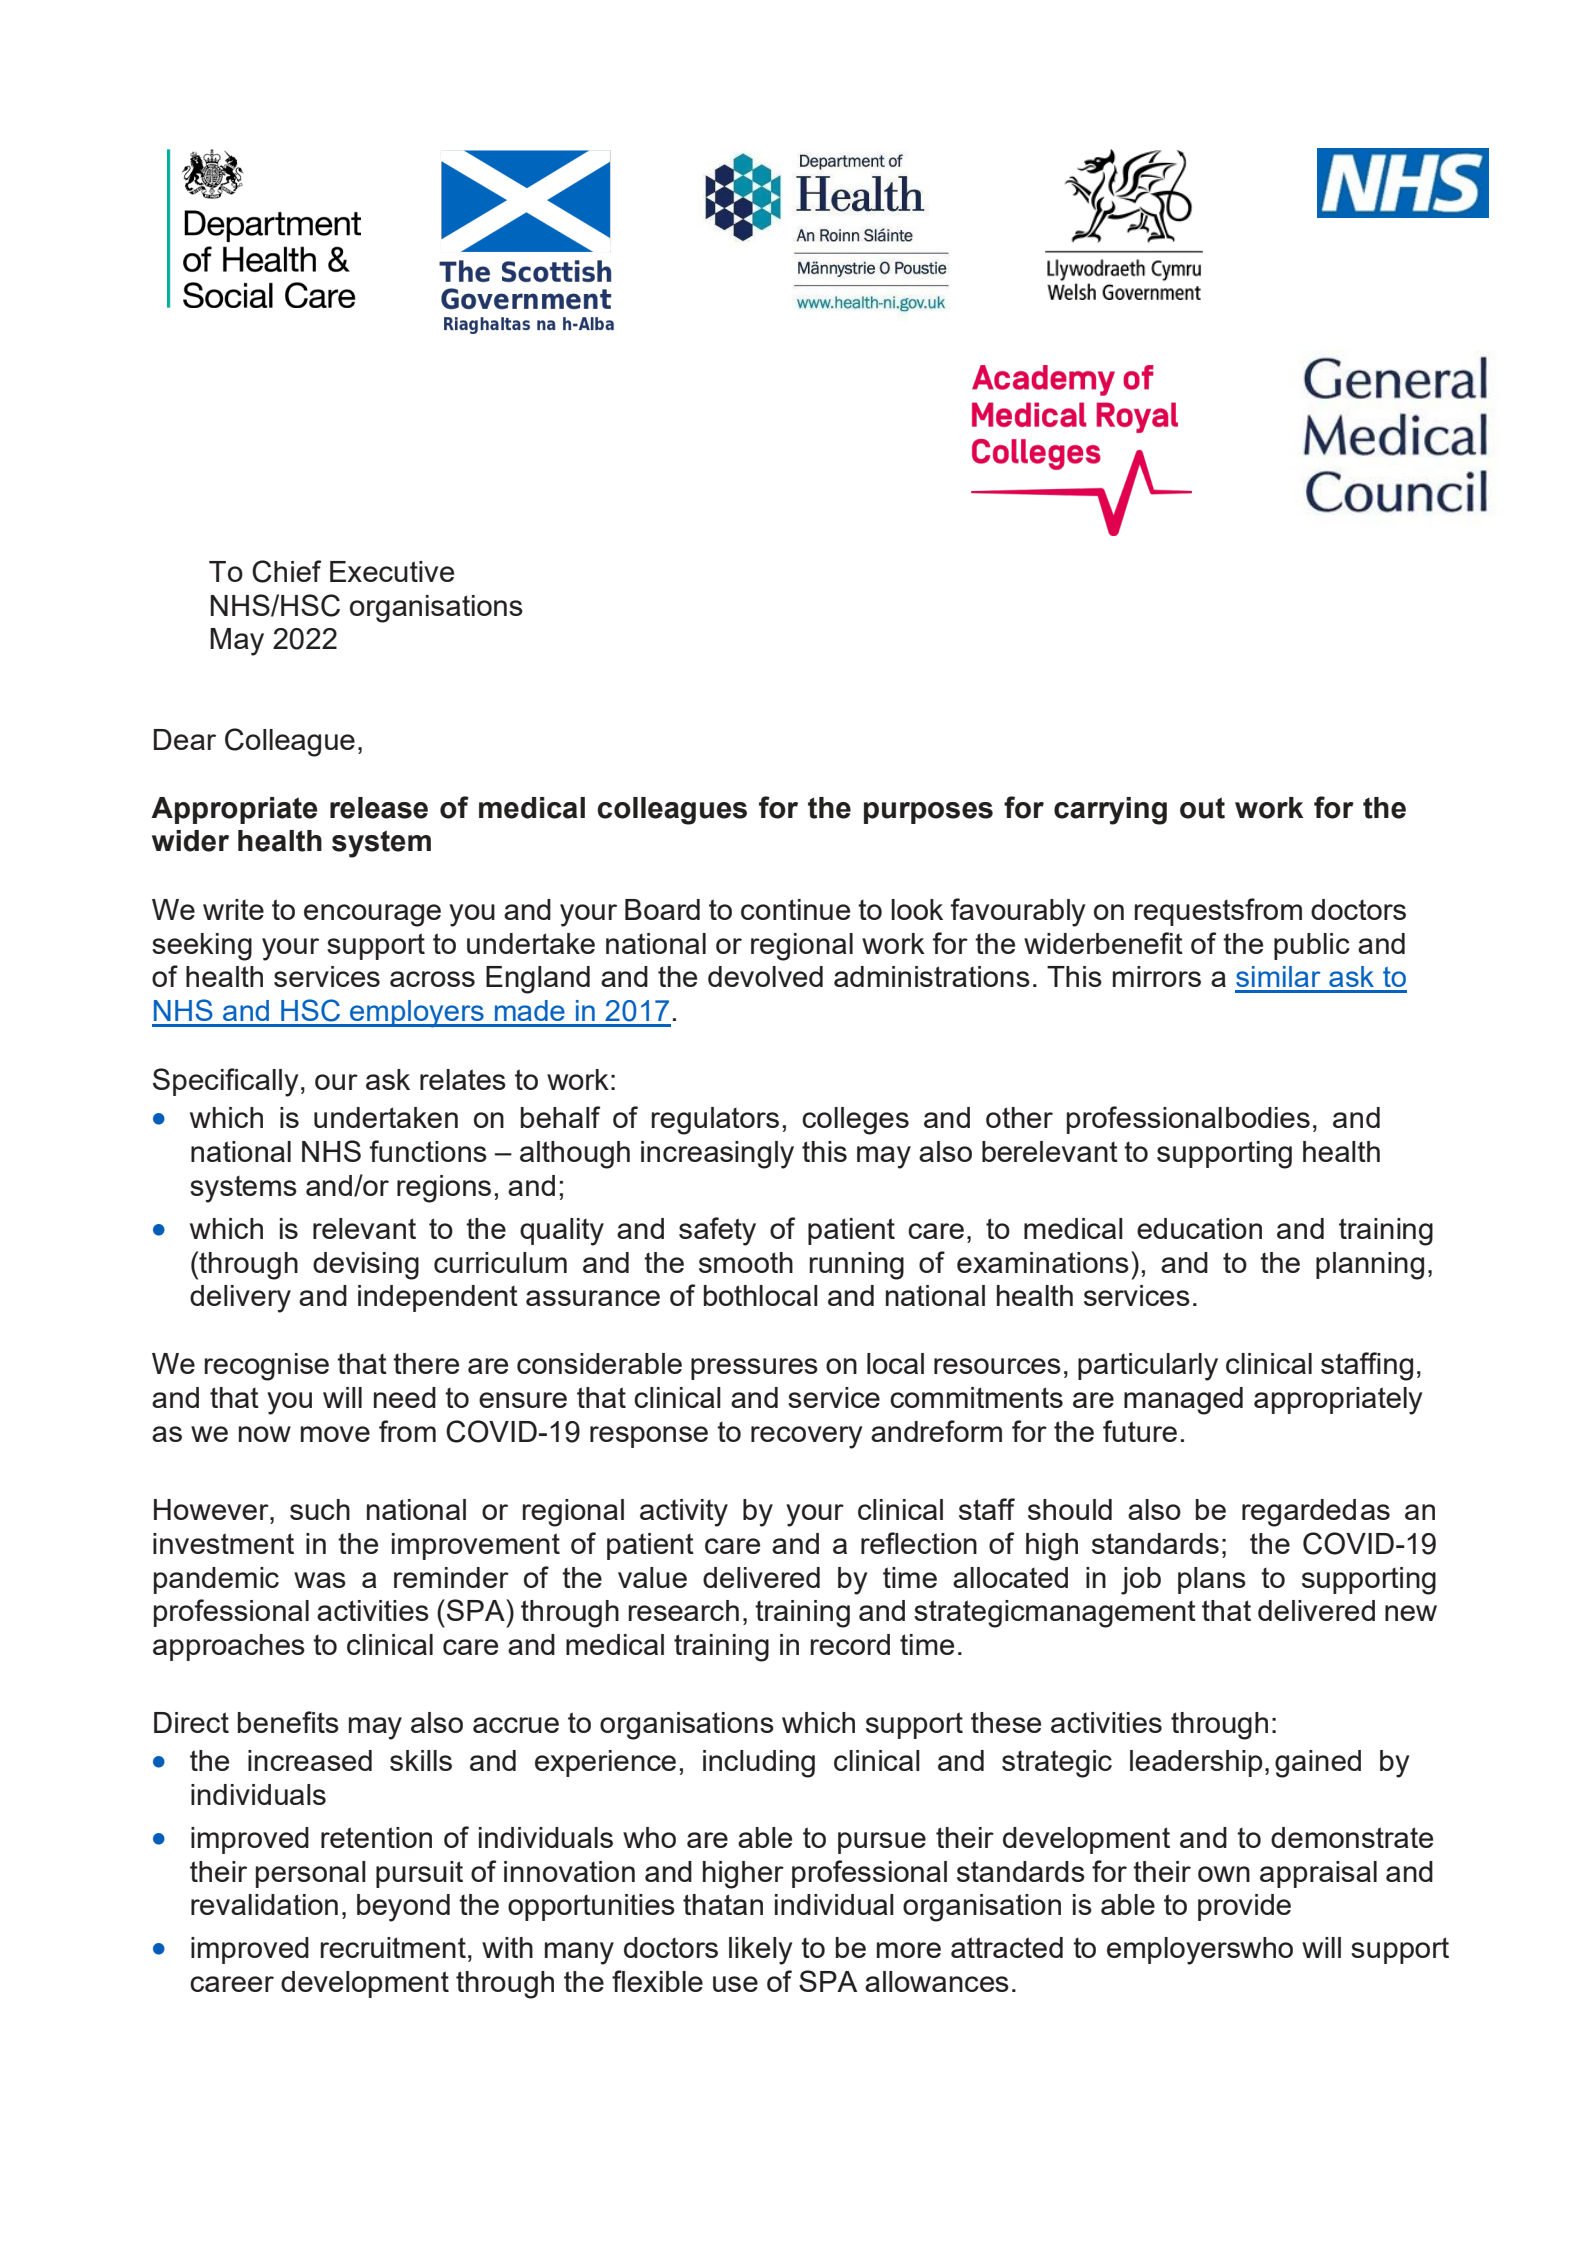 The height and width of the screenshot is (2243, 1587). Describe the element at coordinates (1202, 808) in the screenshot. I see `out` at that location.
